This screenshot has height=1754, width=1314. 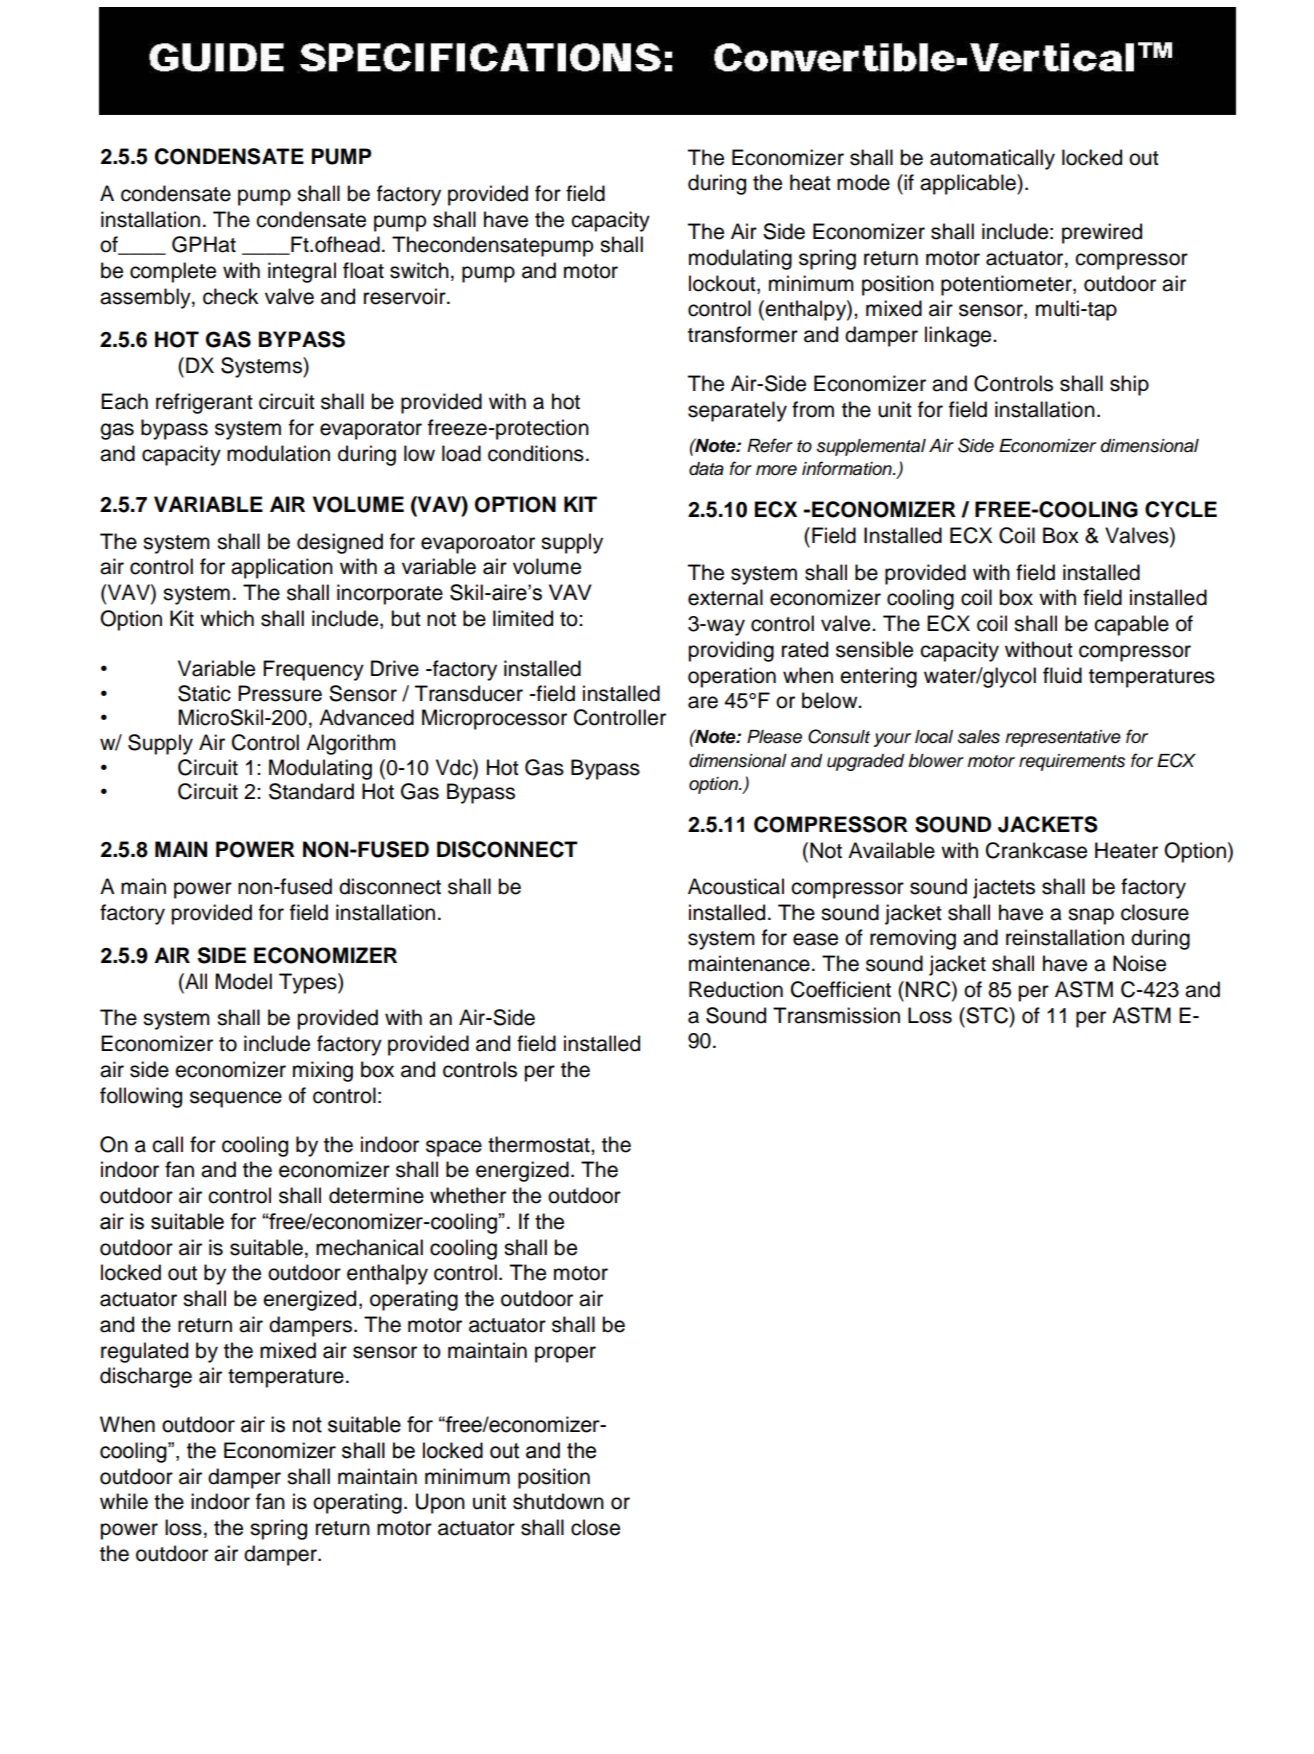 I want to click on integral, so click(x=302, y=272).
